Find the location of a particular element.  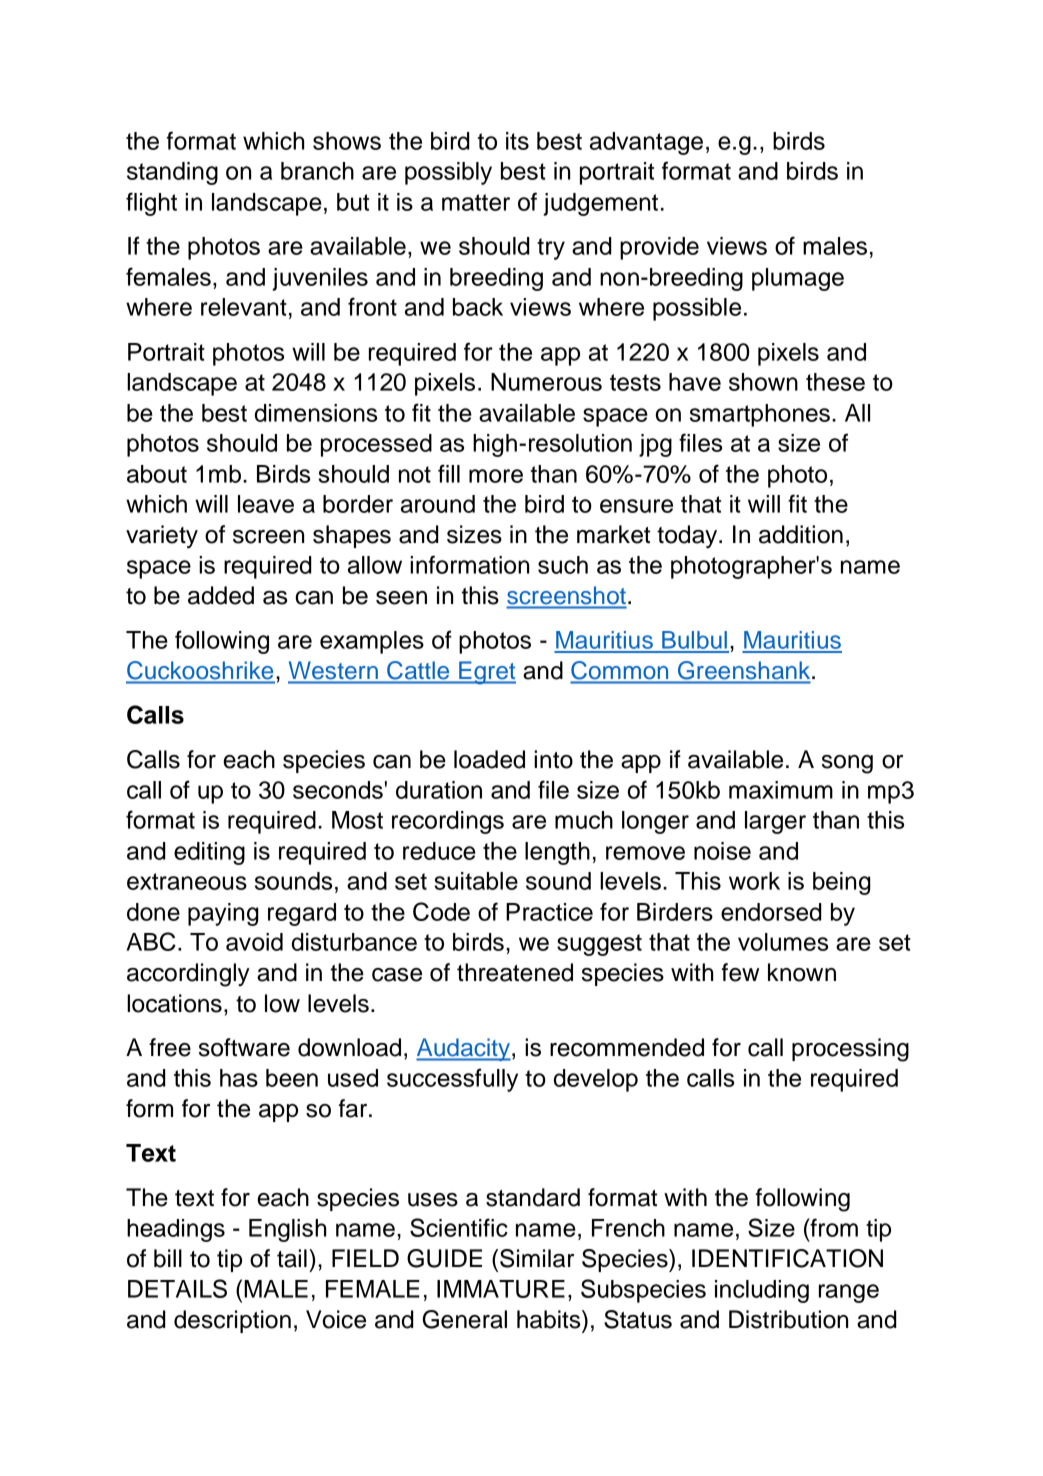

including is located at coordinates (762, 1291).
